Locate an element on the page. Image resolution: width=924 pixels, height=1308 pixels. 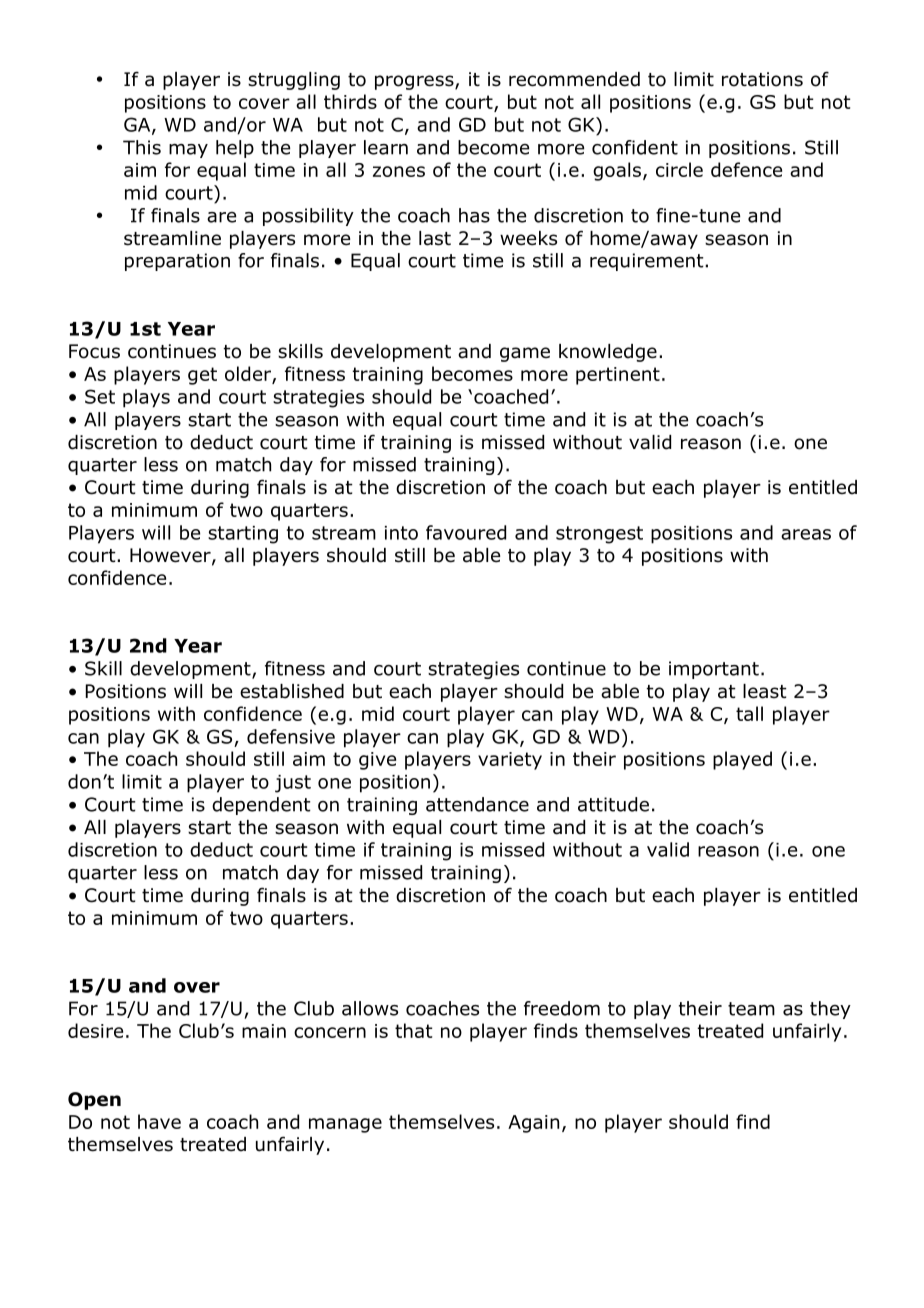
have is located at coordinates (159, 1121).
